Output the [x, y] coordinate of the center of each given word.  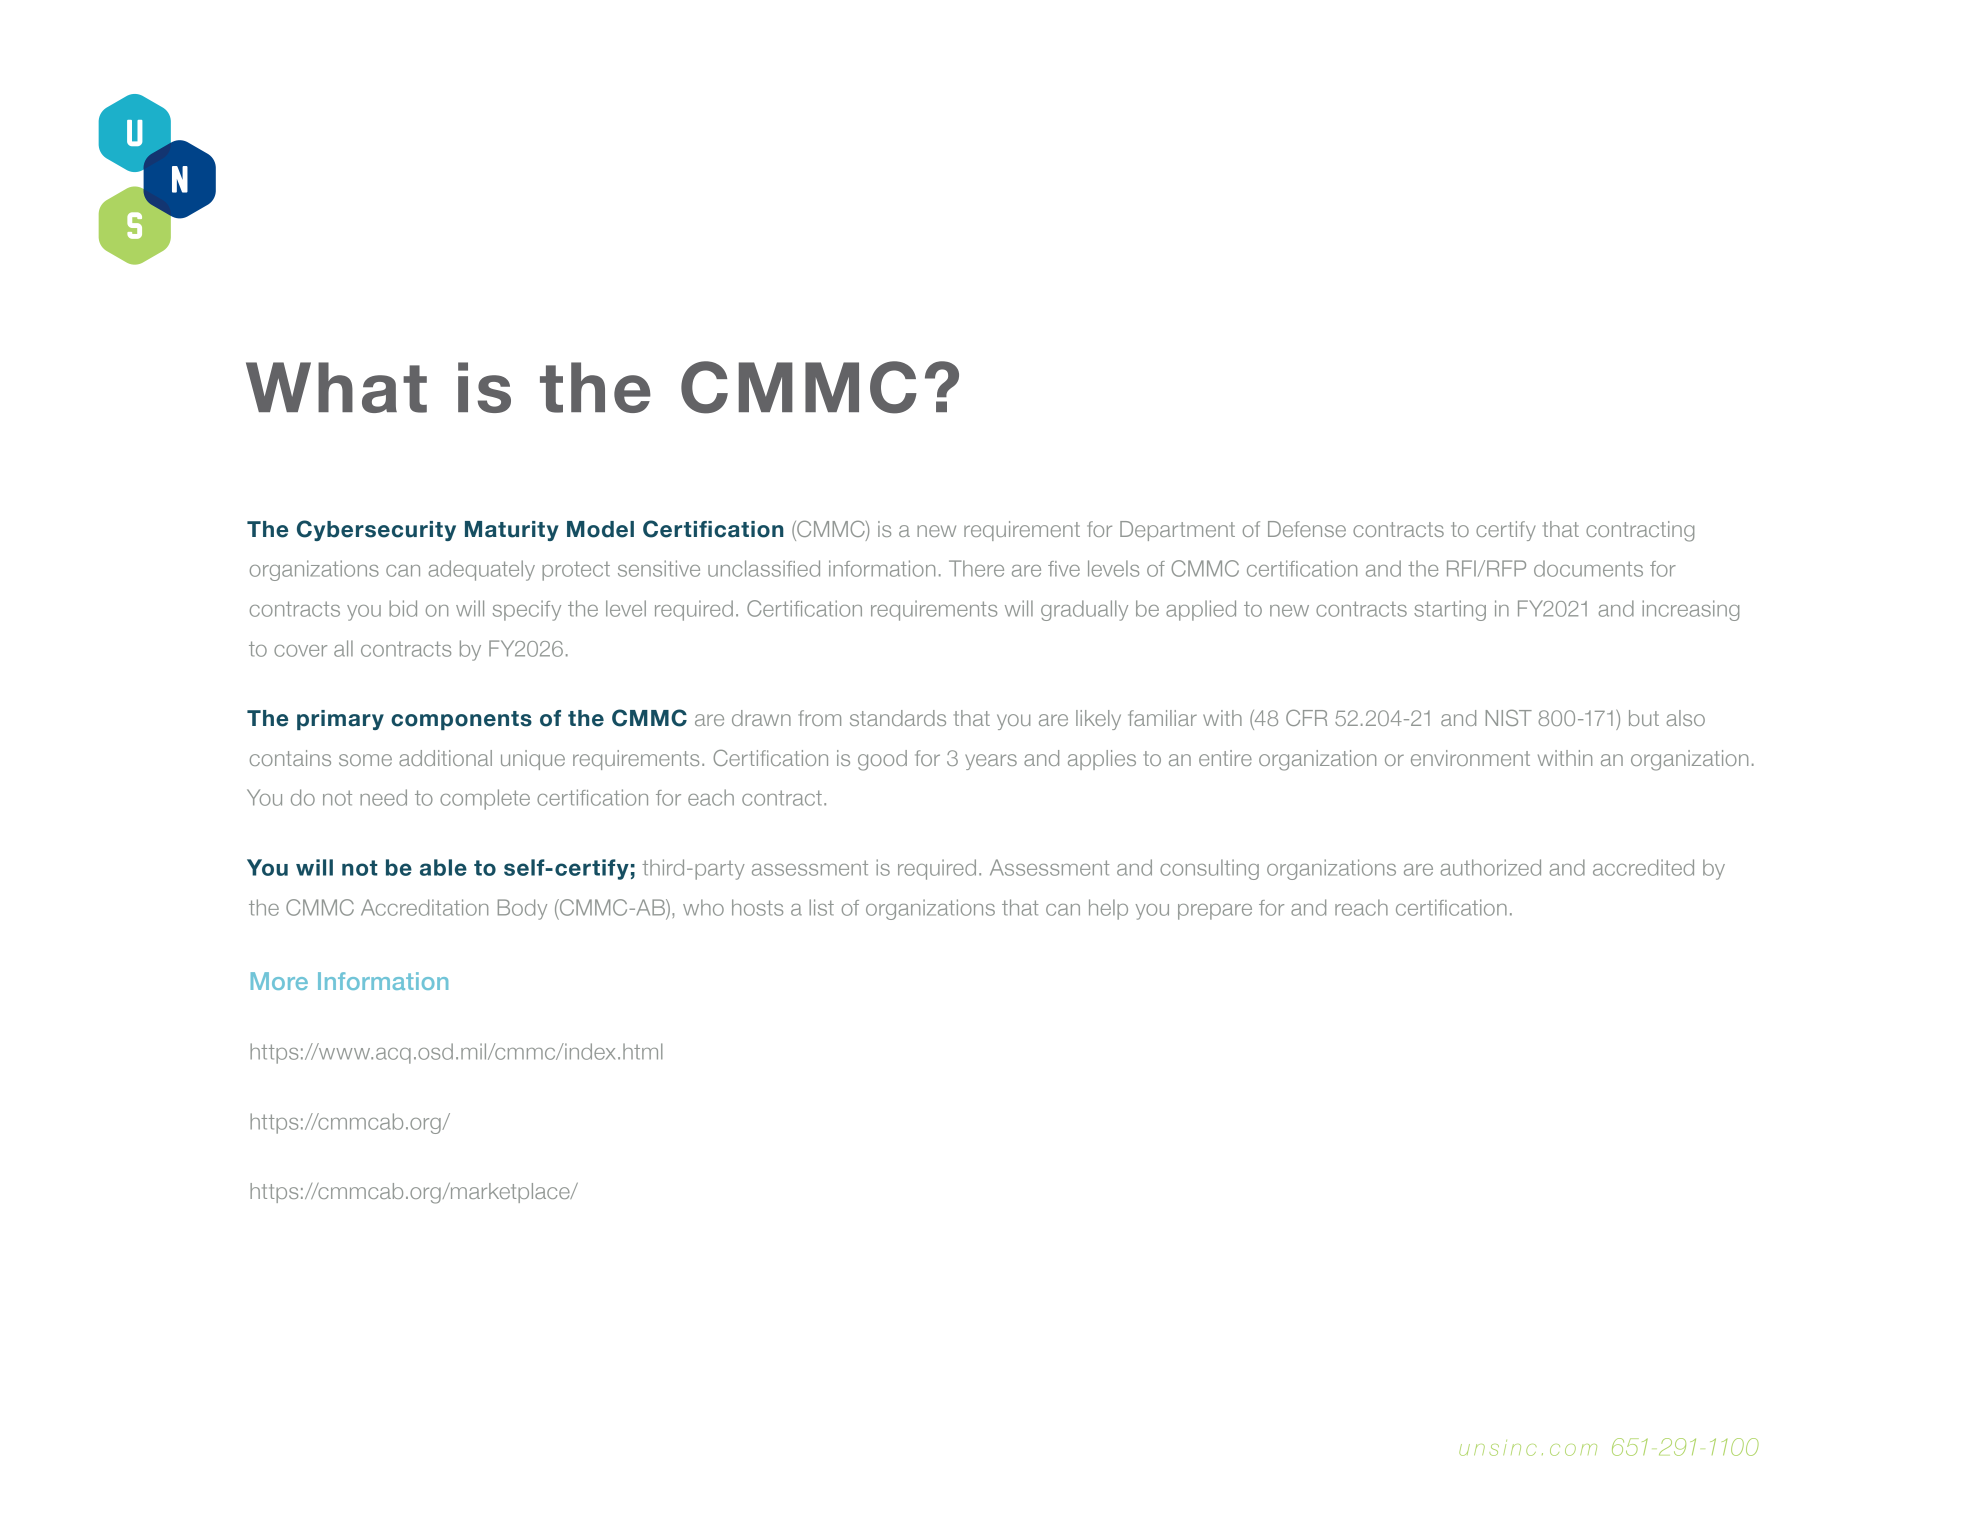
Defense [1307, 529]
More [279, 981]
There [976, 568]
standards [898, 718]
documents [1588, 568]
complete [485, 799]
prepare [1215, 912]
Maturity [512, 531]
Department [1177, 531]
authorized [1490, 867]
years [991, 762]
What [336, 387]
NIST [1509, 718]
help [1108, 909]
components [461, 720]
